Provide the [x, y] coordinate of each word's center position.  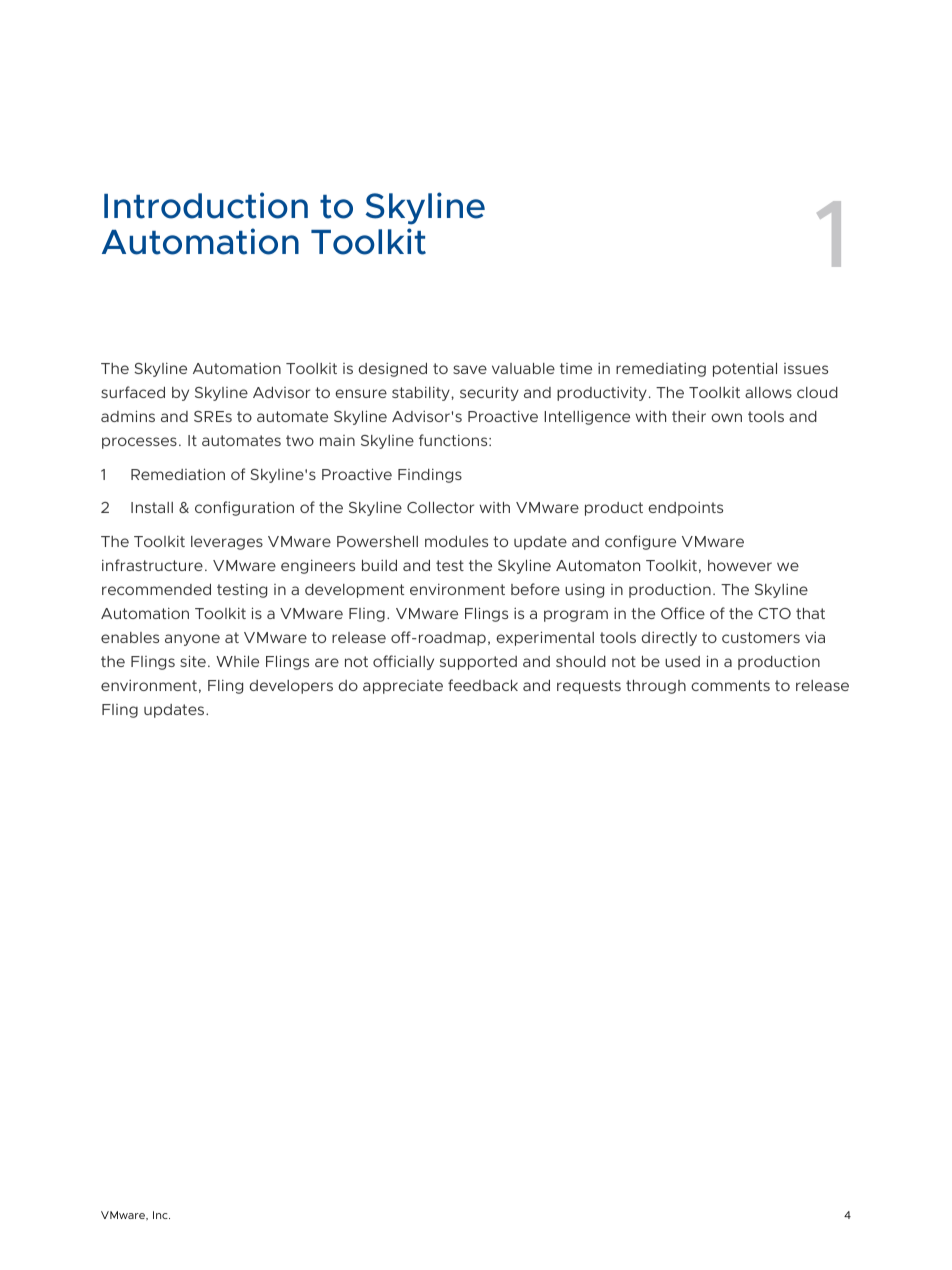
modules [456, 541]
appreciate [403, 687]
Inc [161, 1215]
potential [745, 369]
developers [291, 687]
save [470, 369]
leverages [227, 543]
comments [730, 685]
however [740, 565]
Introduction [206, 205]
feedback [483, 685]
